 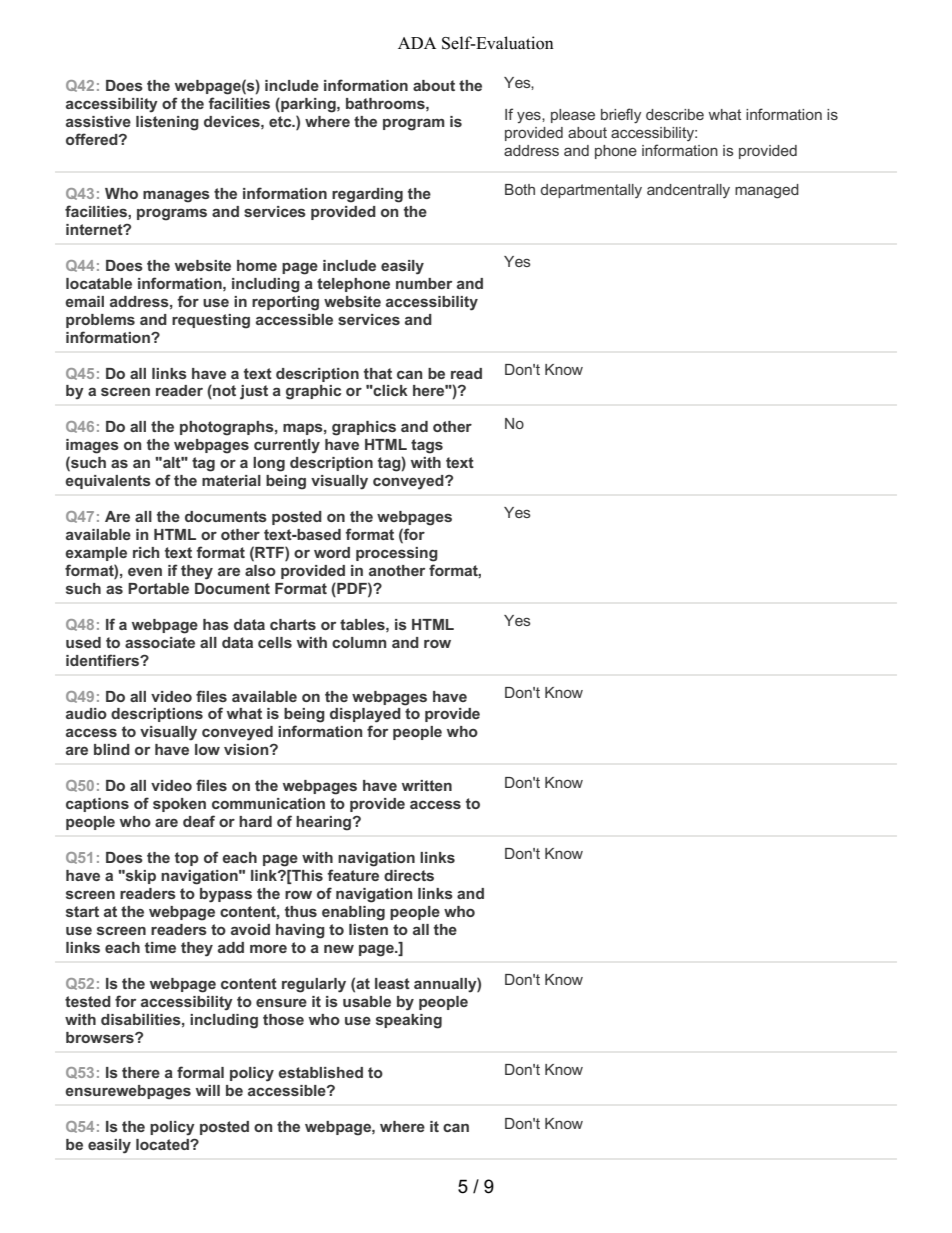 I want to click on located, so click(x=163, y=1144).
